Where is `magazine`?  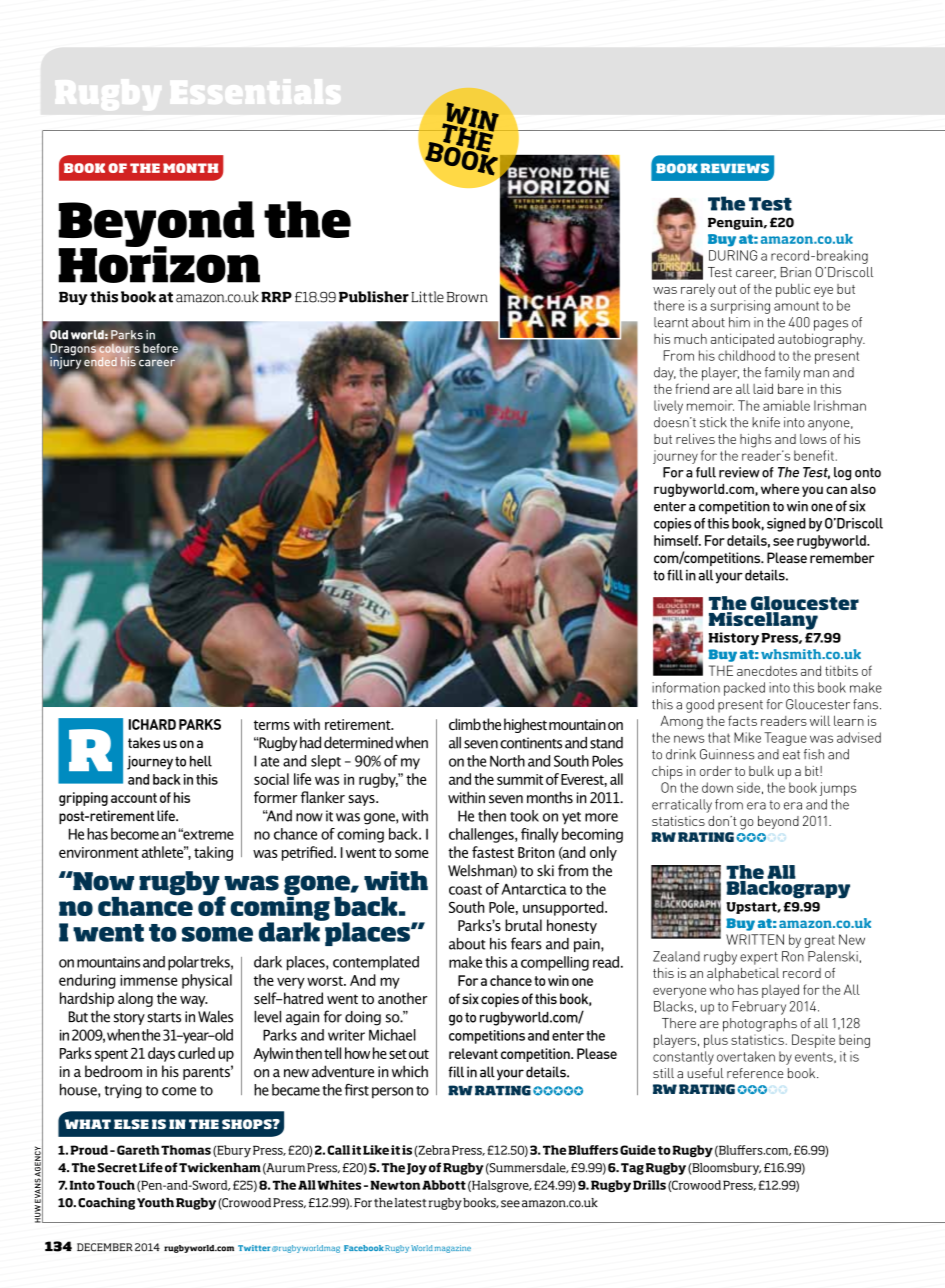
magazine is located at coordinates (453, 1249).
